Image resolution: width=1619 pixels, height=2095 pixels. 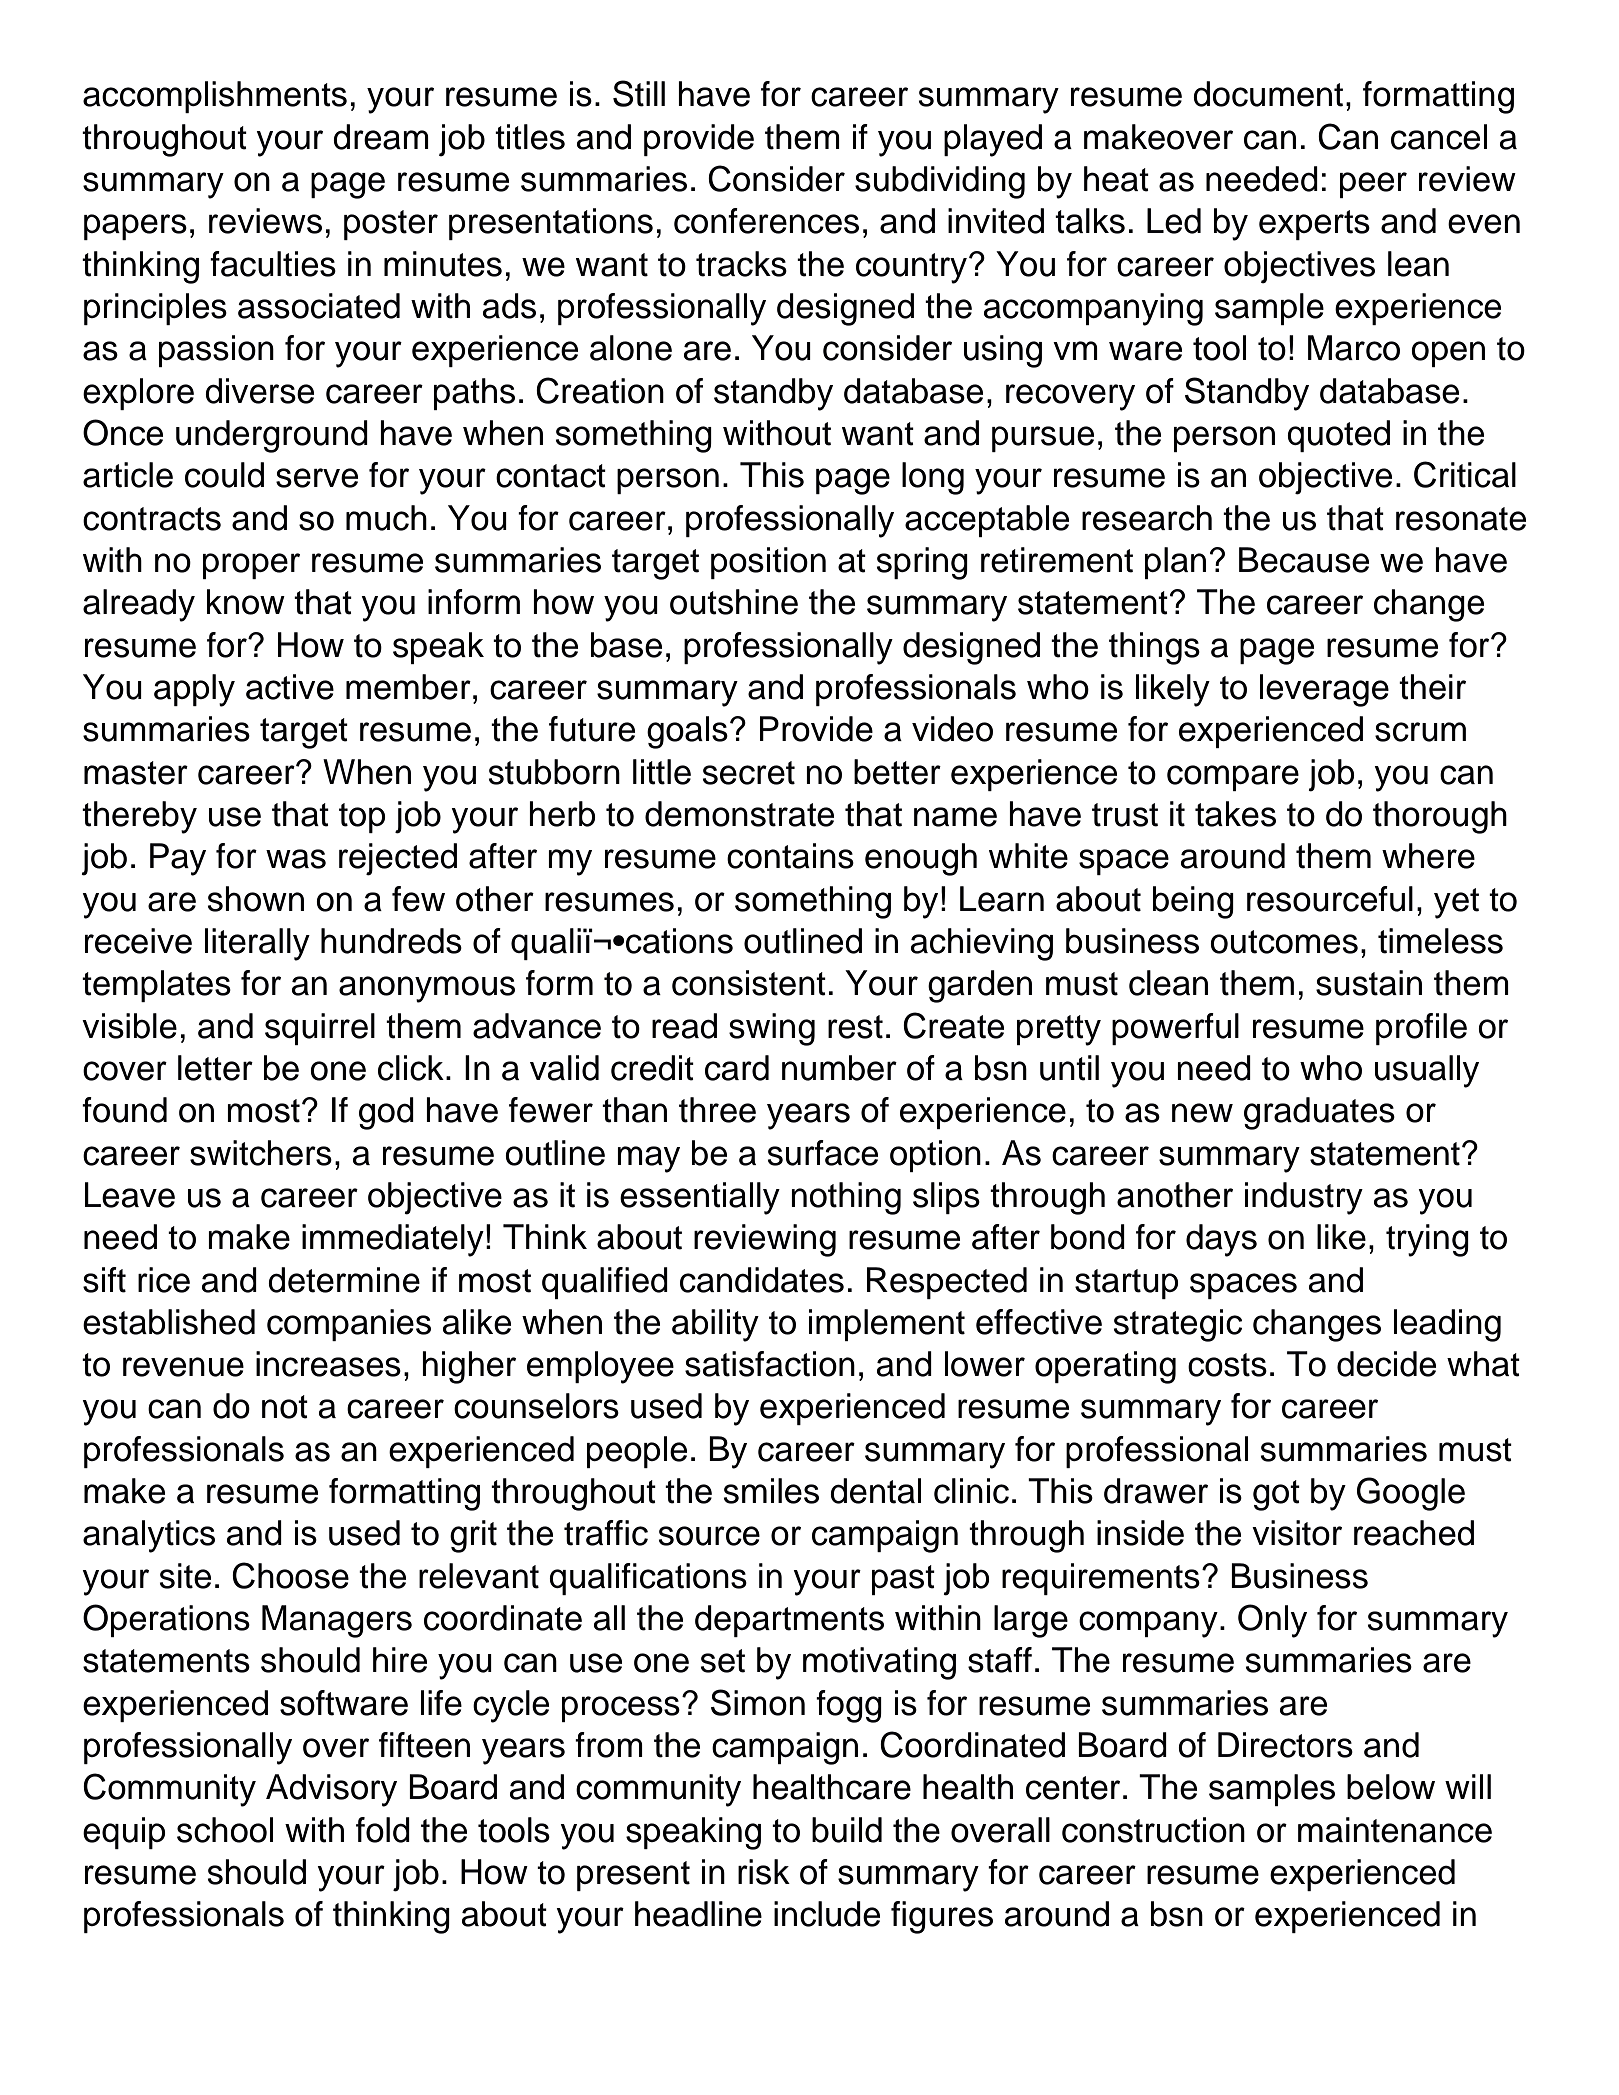 I want to click on peer, so click(x=1373, y=185).
